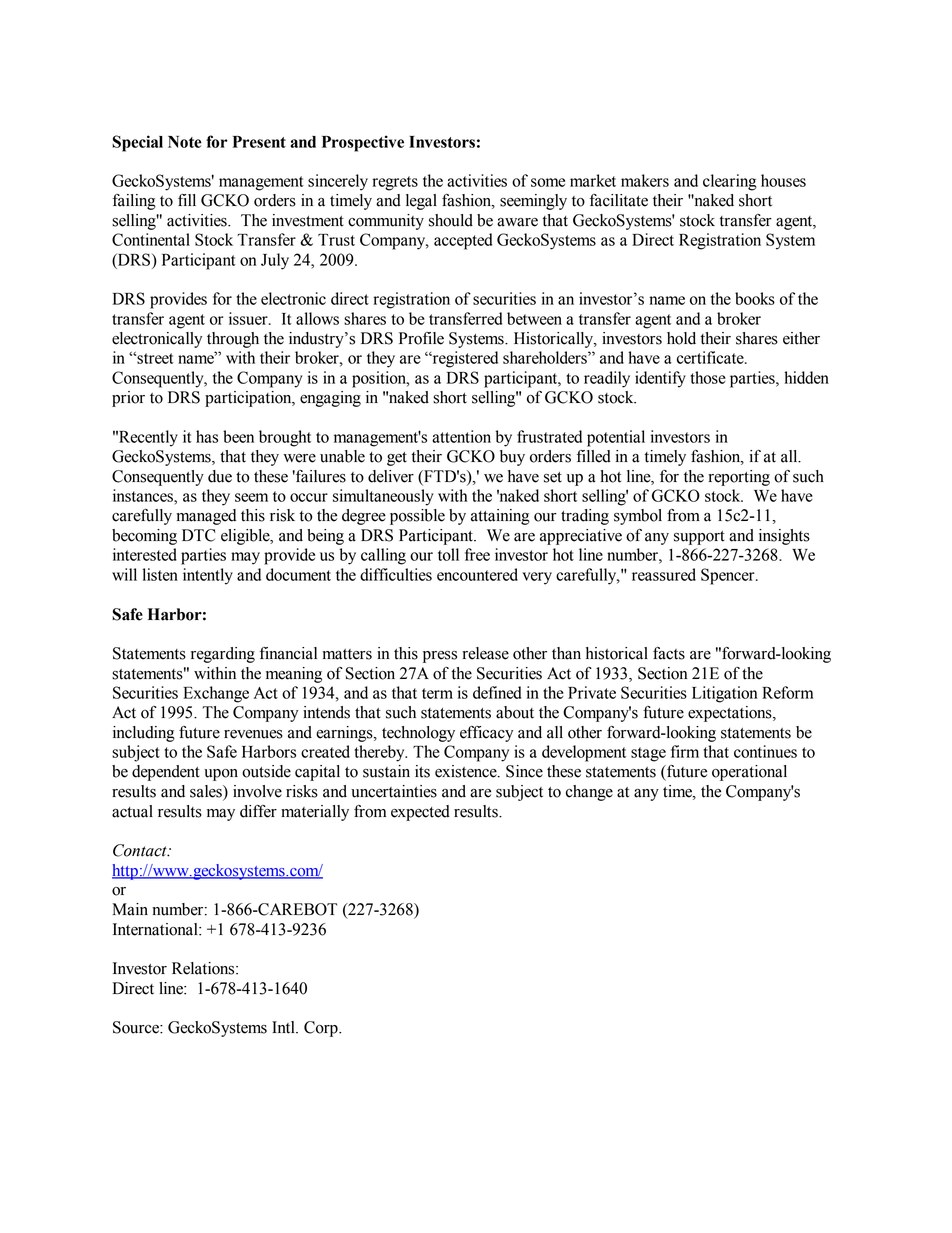  I want to click on intently, so click(208, 576).
